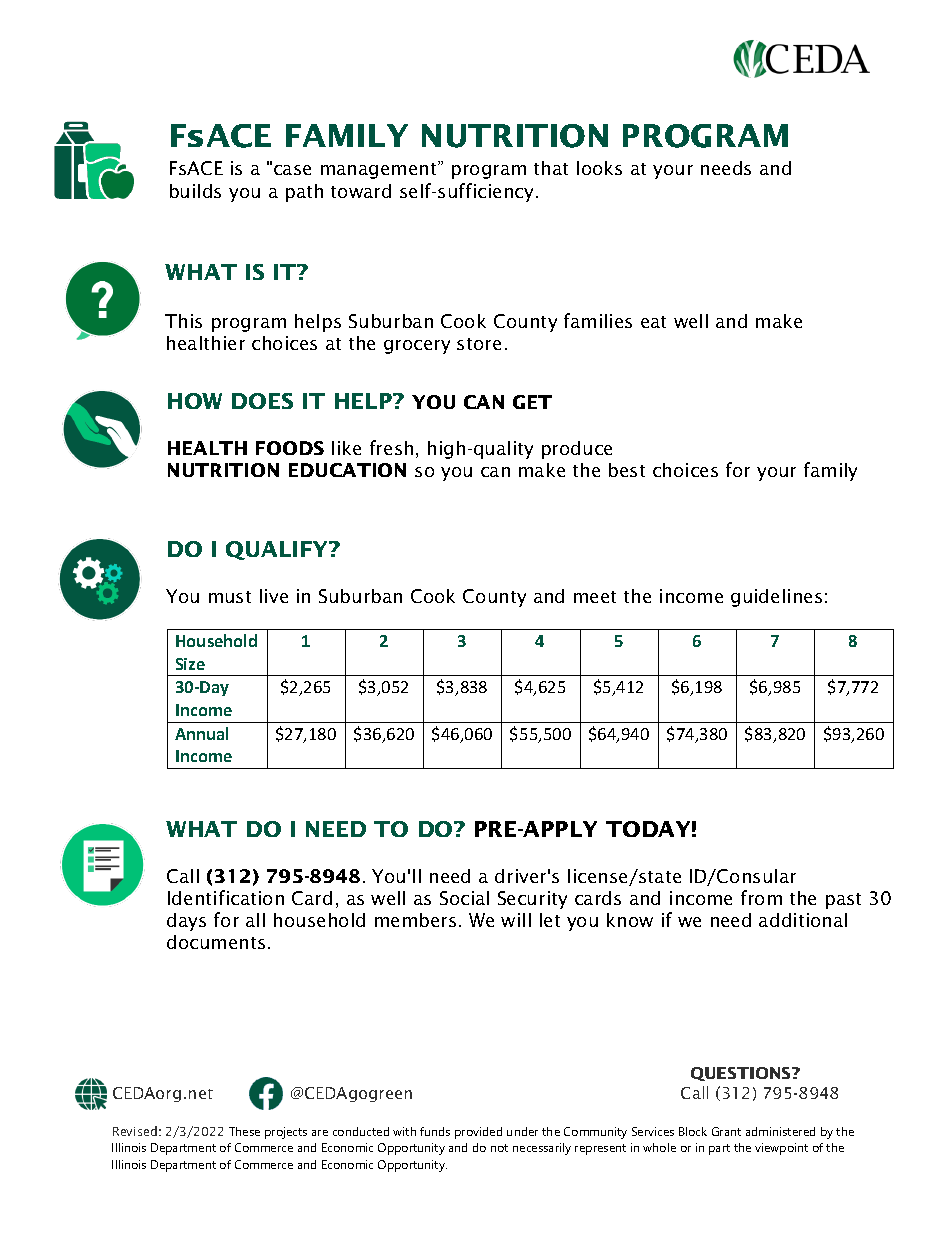  What do you see at coordinates (195, 191) in the image?
I see `builds` at bounding box center [195, 191].
